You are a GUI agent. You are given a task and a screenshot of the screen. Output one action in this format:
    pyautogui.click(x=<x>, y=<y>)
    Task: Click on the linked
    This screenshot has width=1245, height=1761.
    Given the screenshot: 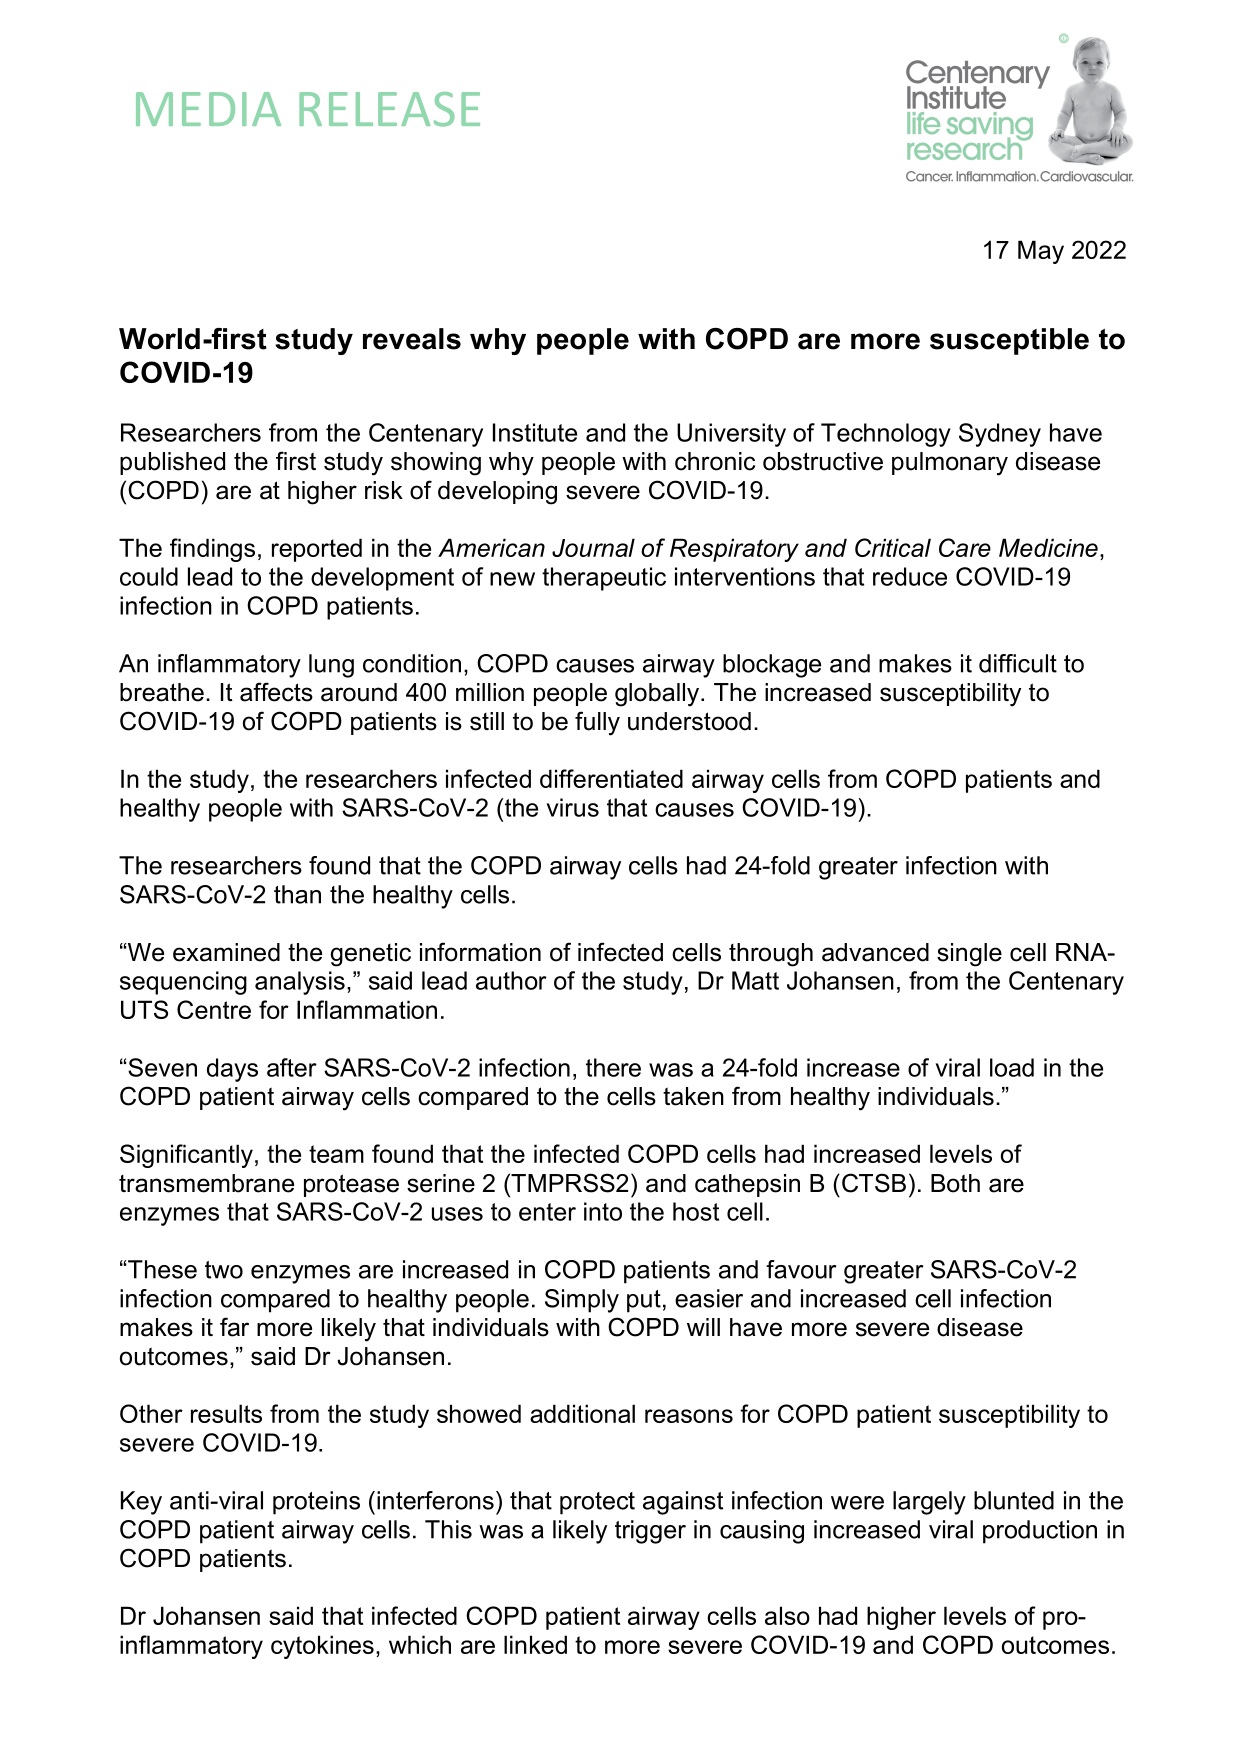 What is the action you would take?
    pyautogui.click(x=535, y=1644)
